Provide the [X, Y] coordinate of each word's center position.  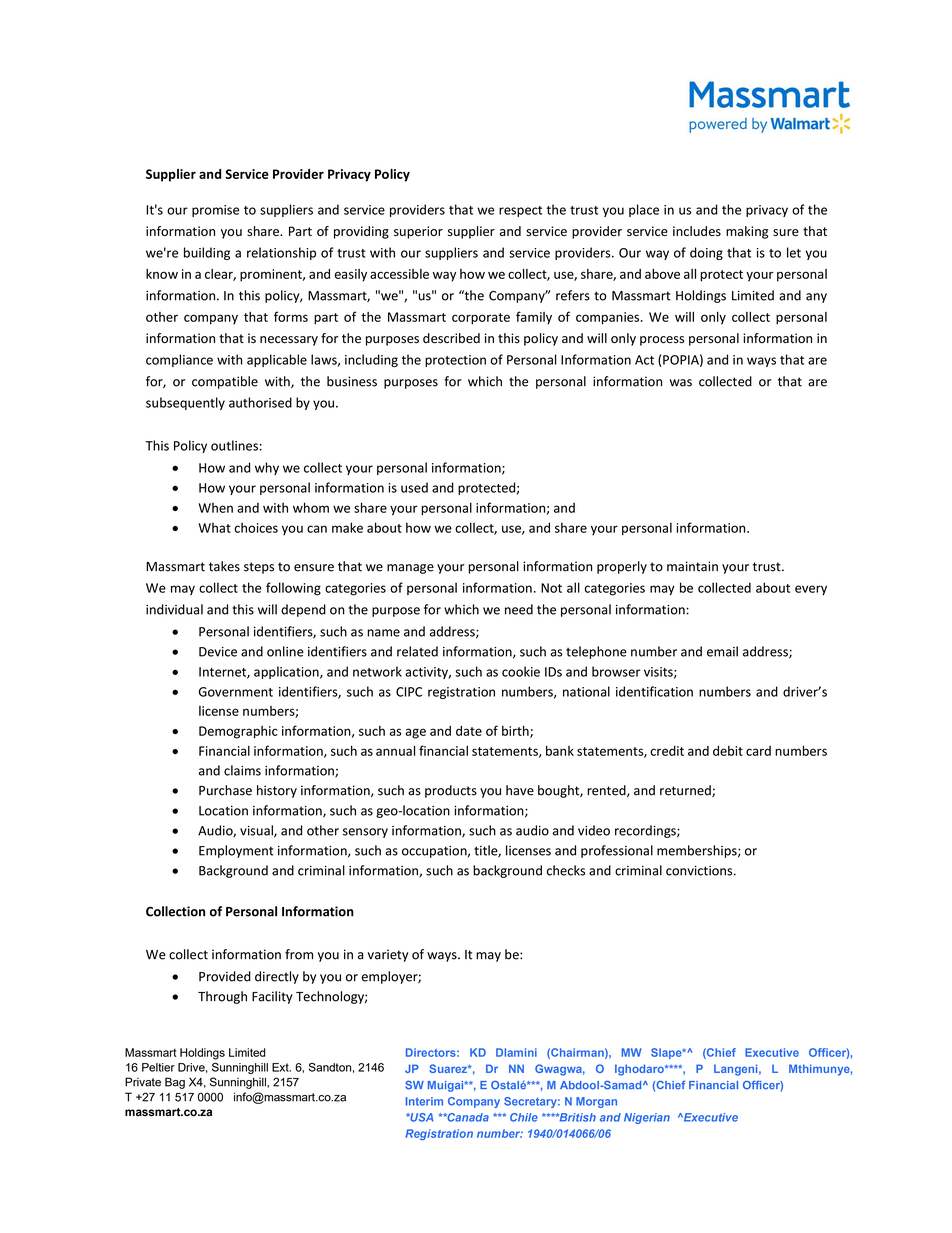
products [451, 791]
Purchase [225, 790]
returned [686, 791]
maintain [692, 566]
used [414, 487]
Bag [175, 1083]
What [214, 528]
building [207, 253]
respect [520, 211]
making [747, 232]
